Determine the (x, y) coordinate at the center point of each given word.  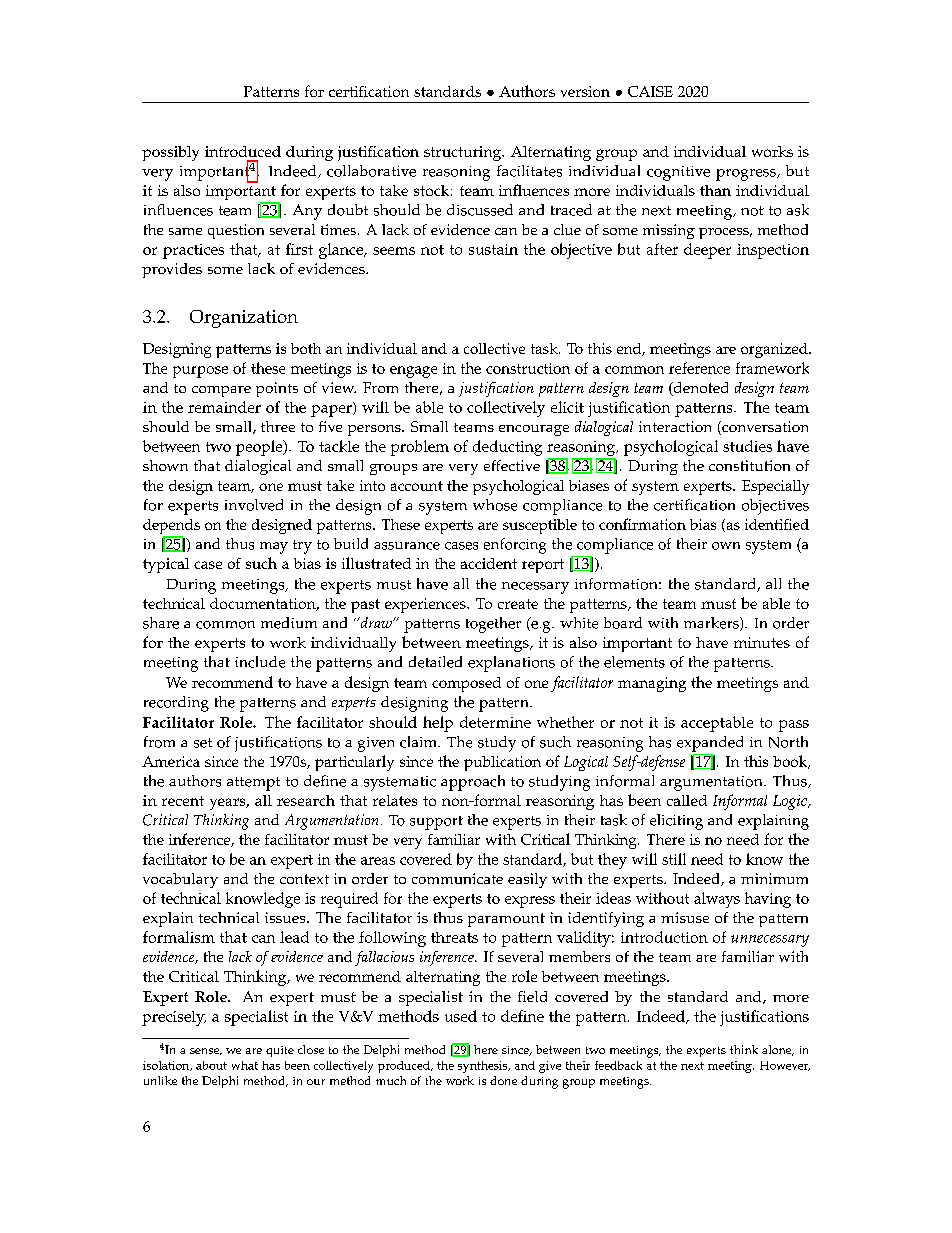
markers (712, 624)
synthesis (484, 1067)
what (245, 1065)
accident (489, 563)
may (274, 548)
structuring (464, 153)
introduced (243, 151)
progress (747, 175)
